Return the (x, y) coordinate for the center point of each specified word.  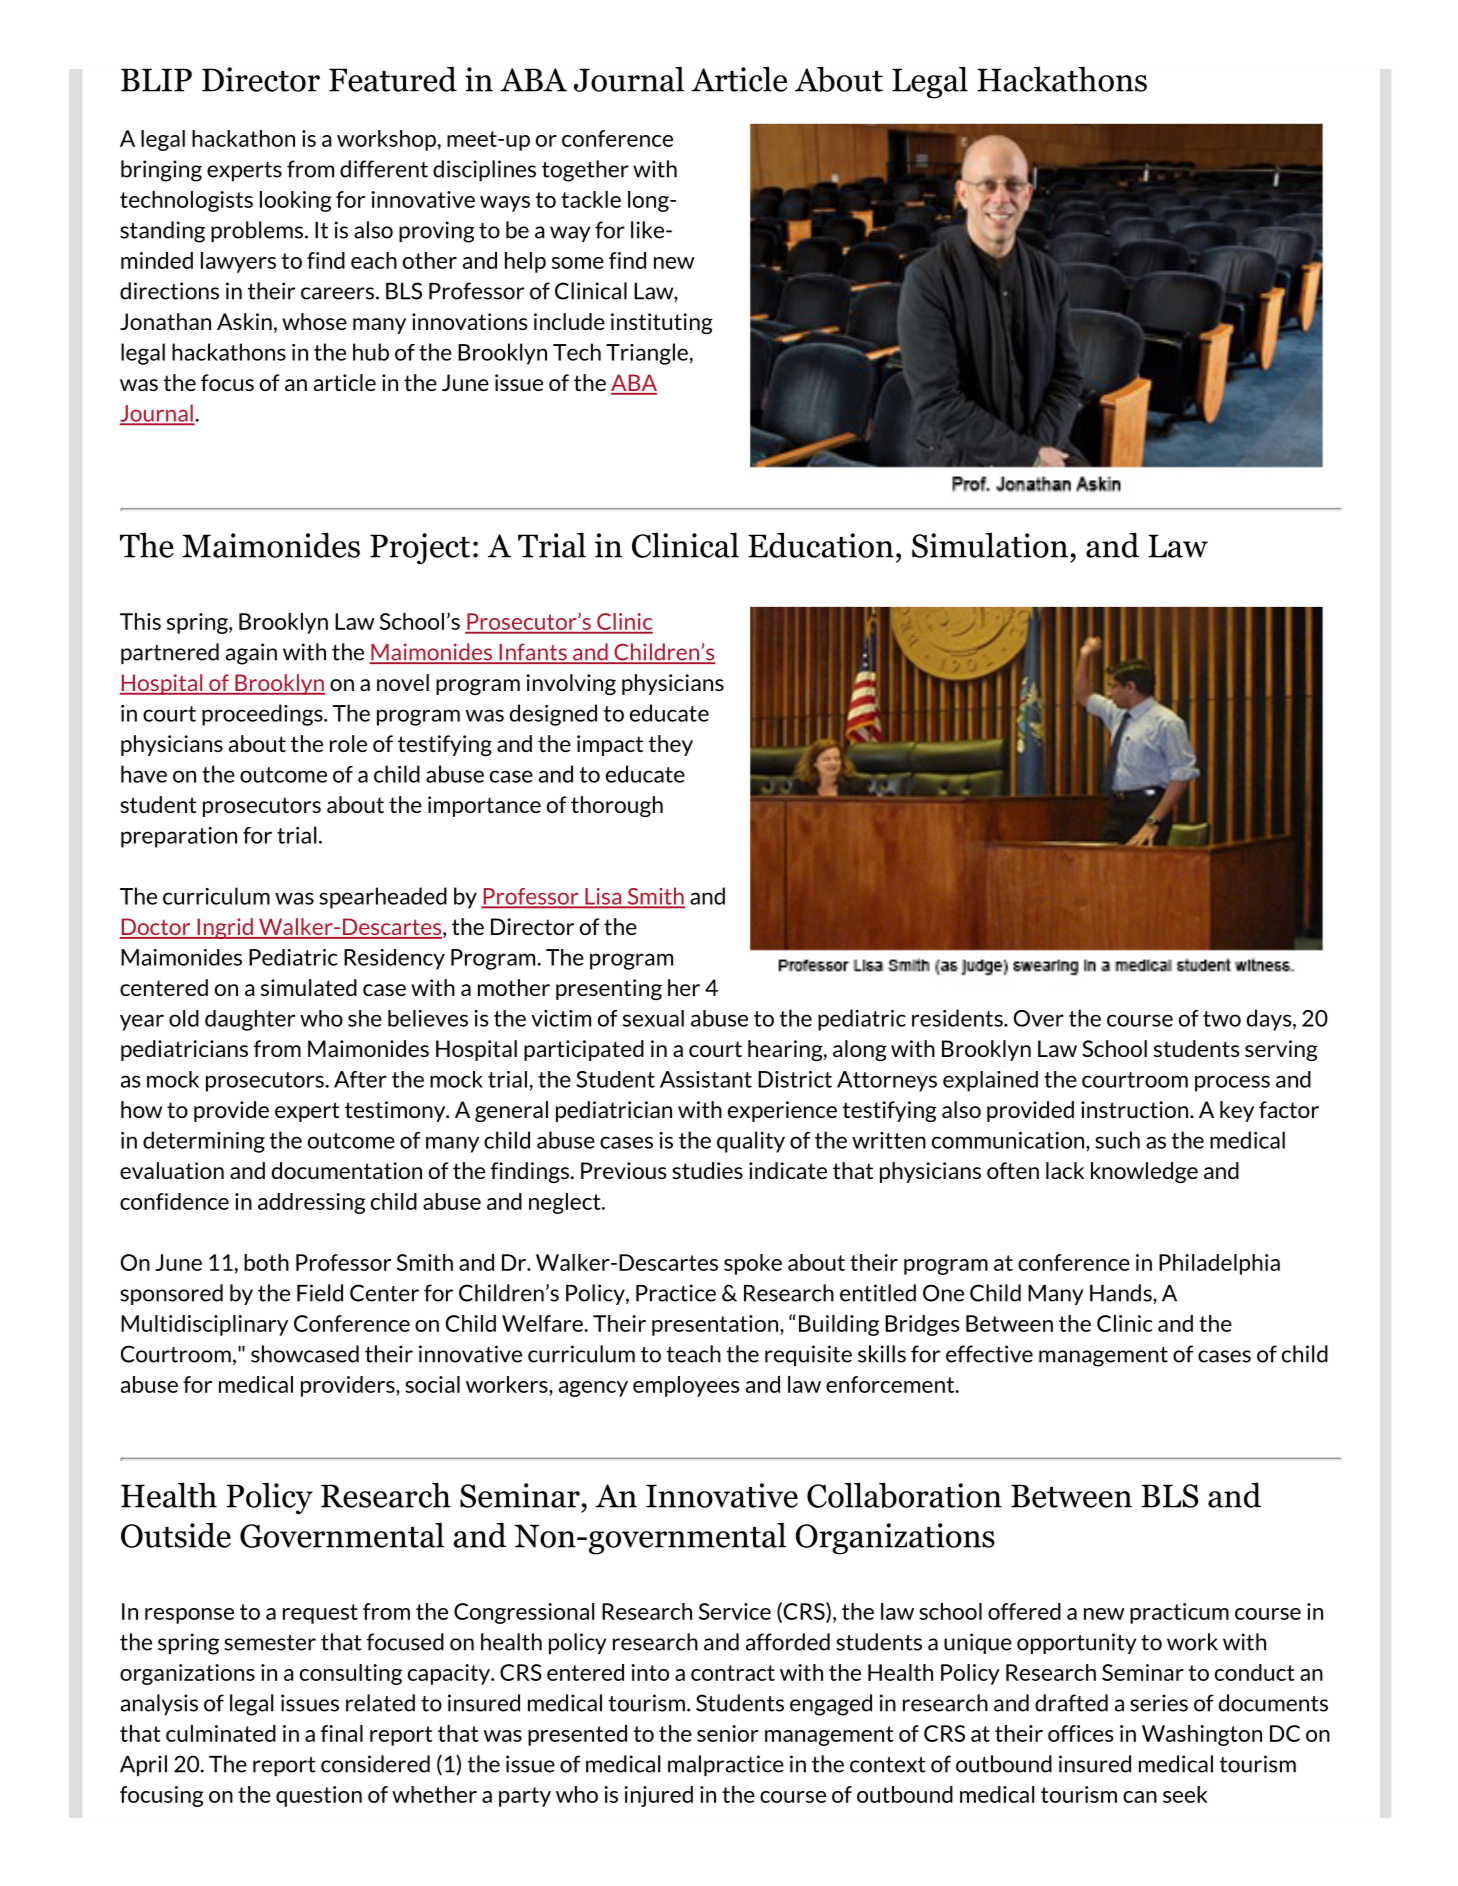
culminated (221, 1733)
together (585, 171)
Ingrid (225, 928)
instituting (662, 323)
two (1222, 1019)
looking (296, 201)
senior (728, 1733)
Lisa (603, 897)
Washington (1202, 1735)
